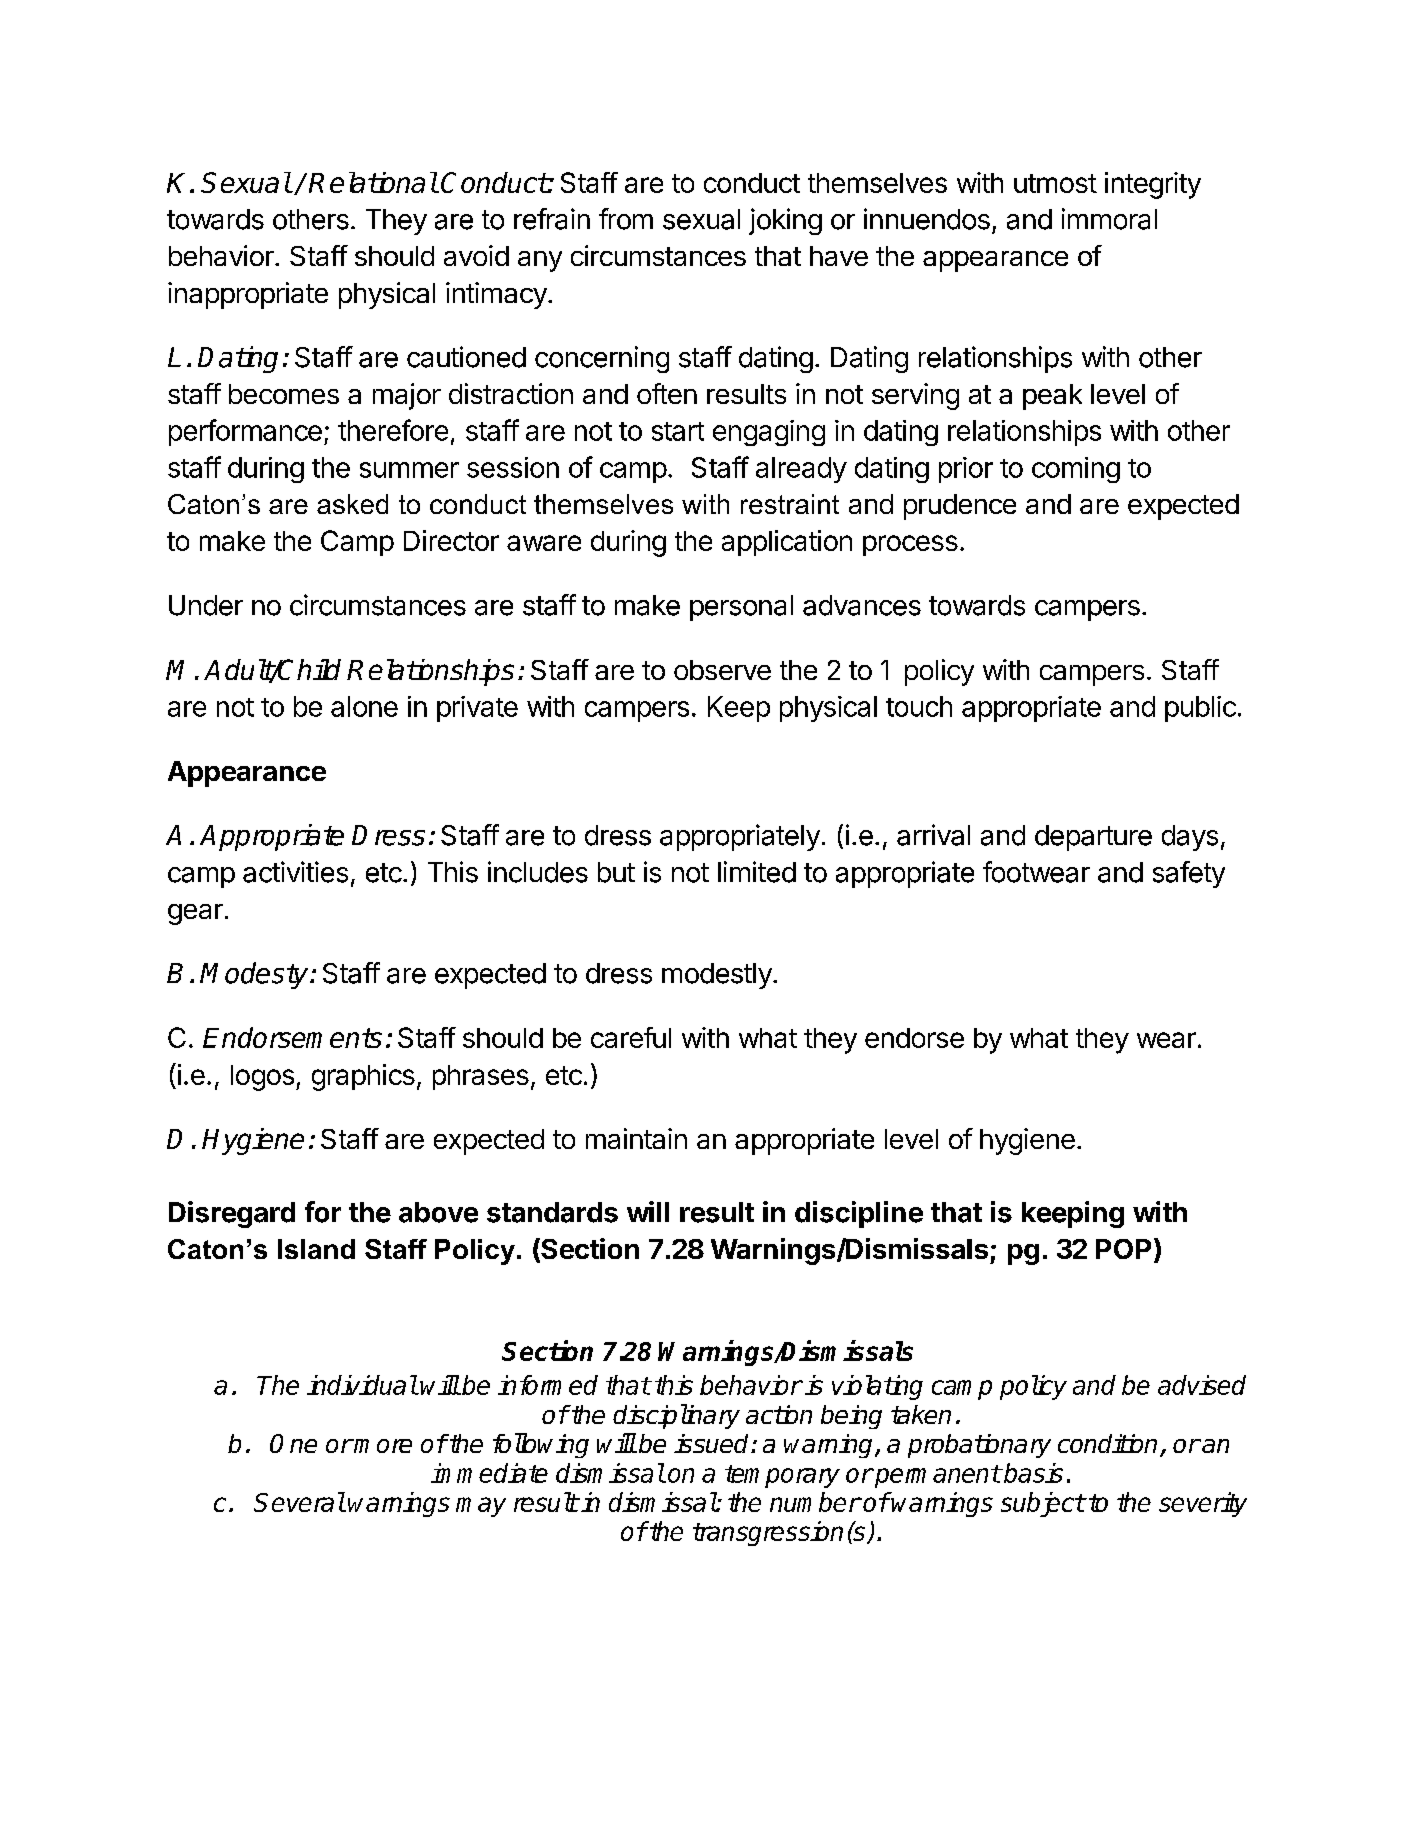 This document has height=1832, width=1416. Describe the element at coordinates (299, 1502) in the document. I see `Several` at that location.
